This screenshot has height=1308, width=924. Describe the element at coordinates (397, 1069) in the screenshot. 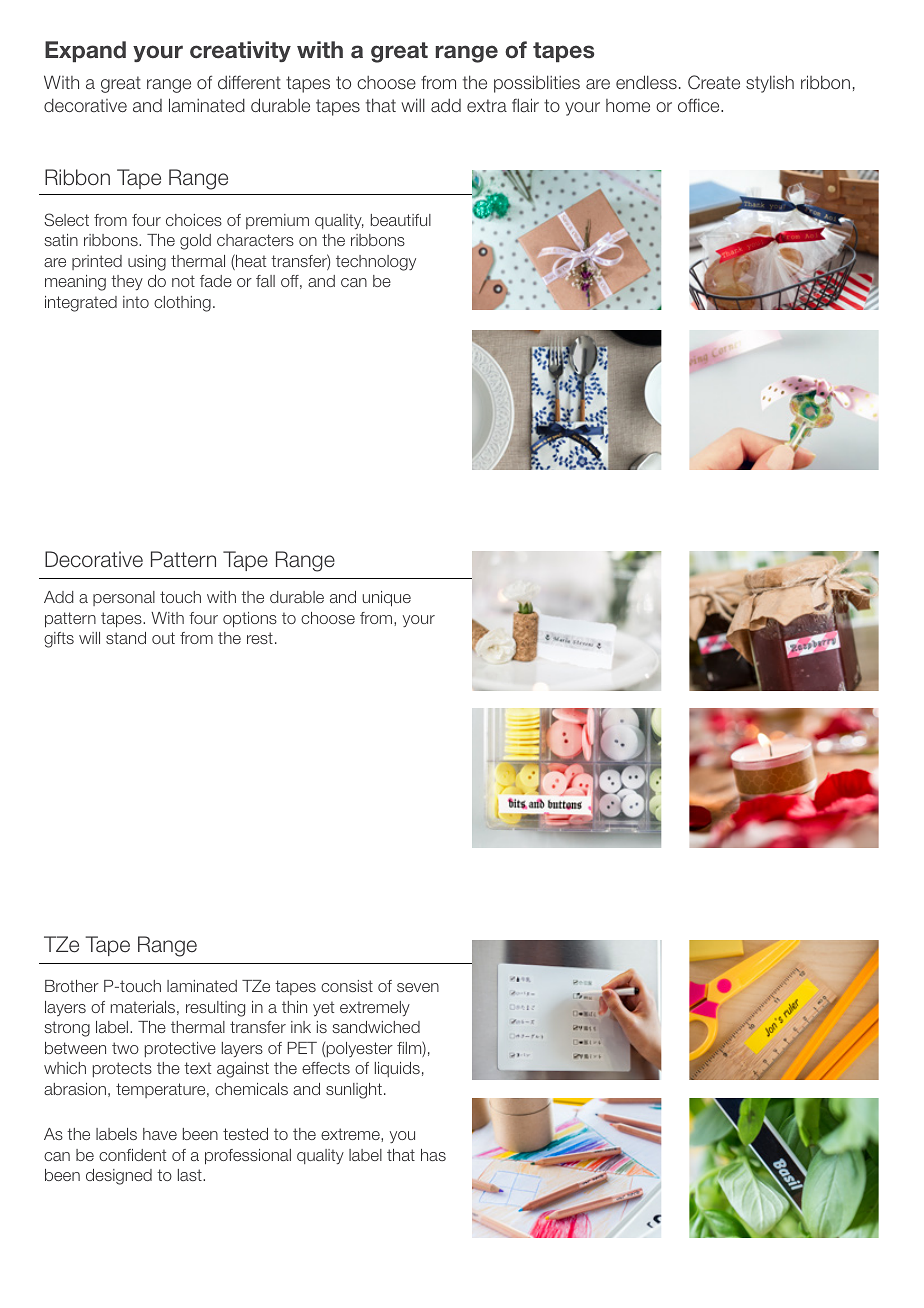

I see `liquids` at that location.
